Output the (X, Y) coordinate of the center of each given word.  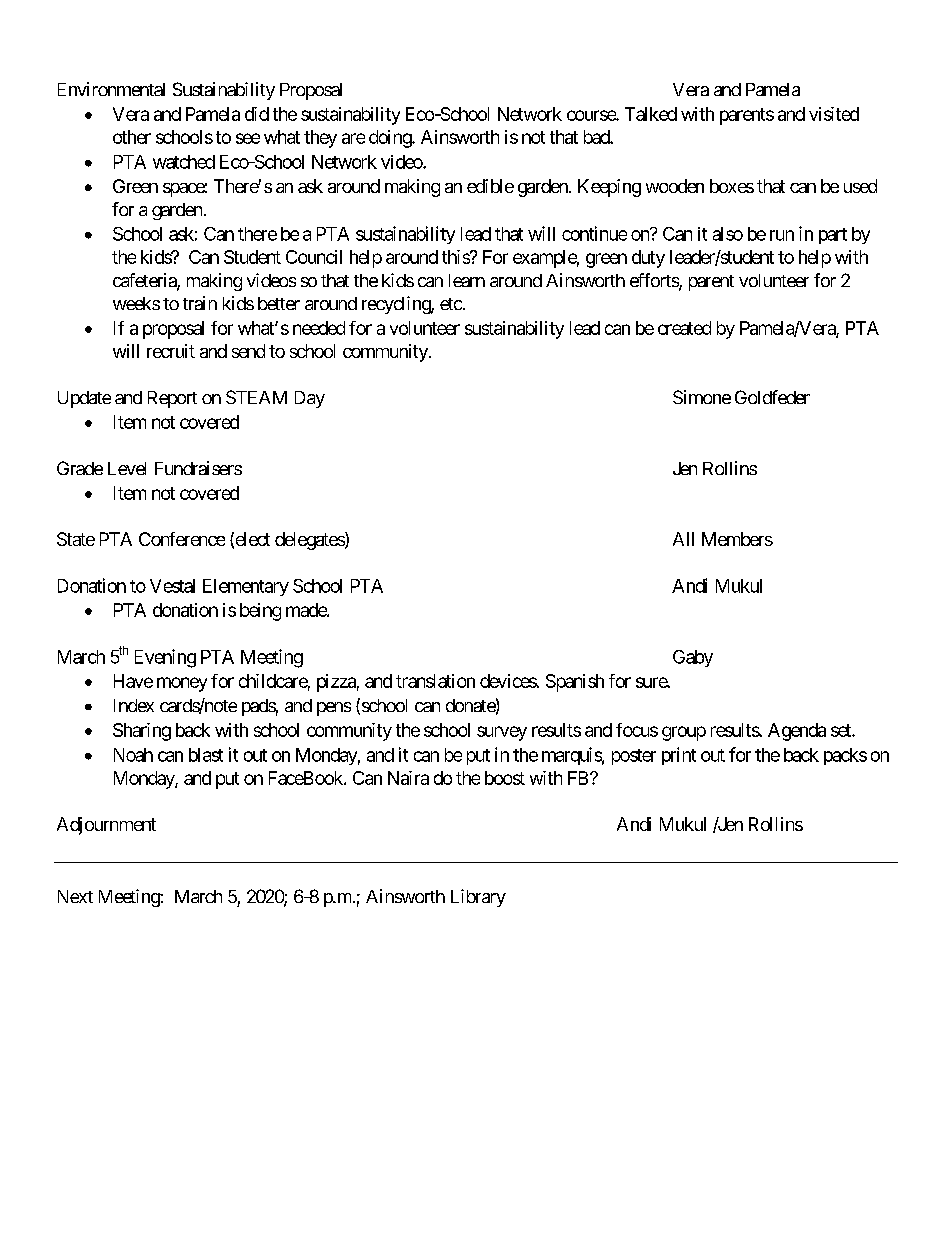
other (132, 137)
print (679, 756)
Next (75, 896)
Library (478, 898)
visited (834, 114)
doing (391, 139)
